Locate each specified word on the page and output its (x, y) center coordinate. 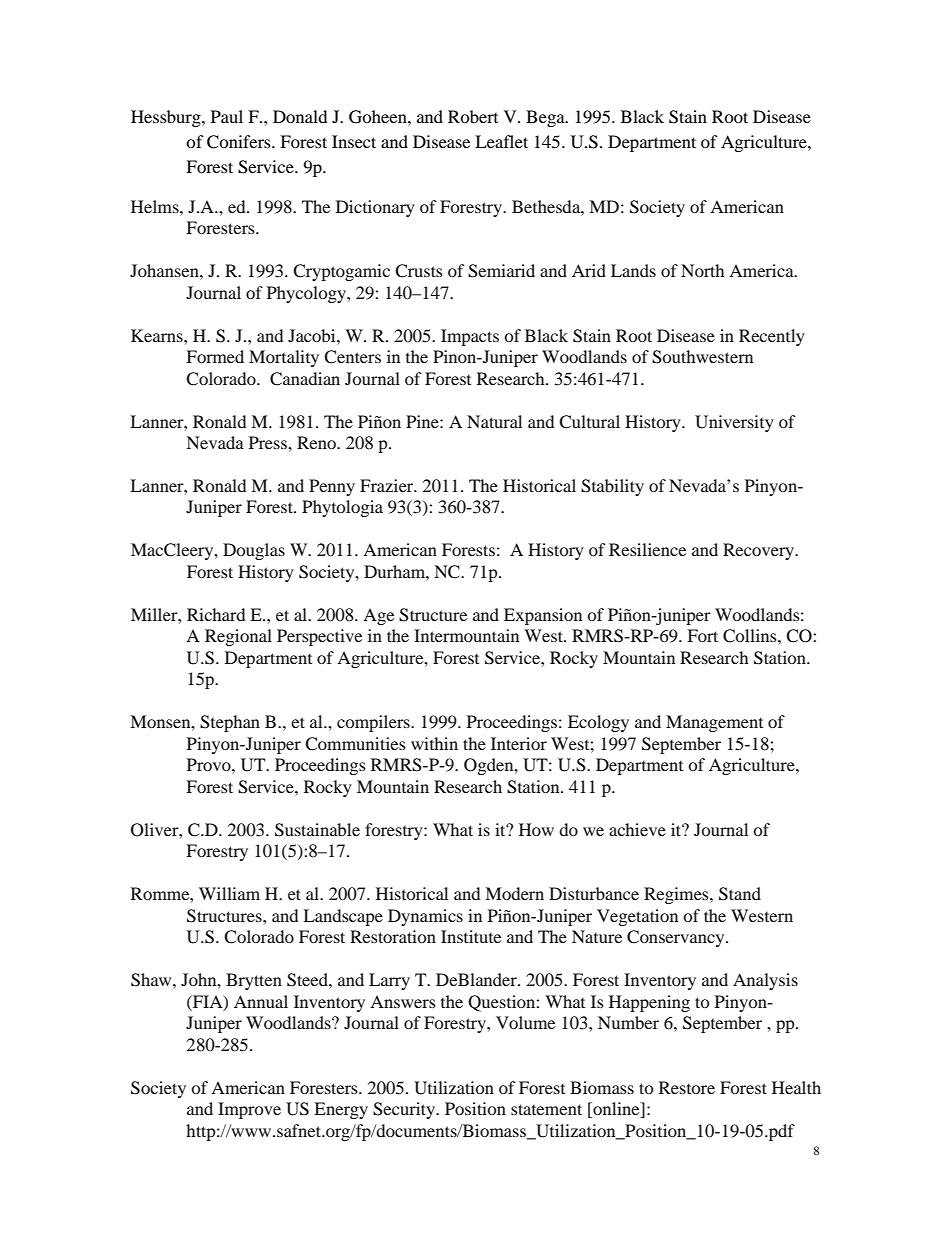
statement (546, 1109)
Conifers (240, 142)
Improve (249, 1110)
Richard (216, 614)
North (702, 270)
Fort (702, 635)
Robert (473, 116)
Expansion (543, 616)
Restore (687, 1087)
